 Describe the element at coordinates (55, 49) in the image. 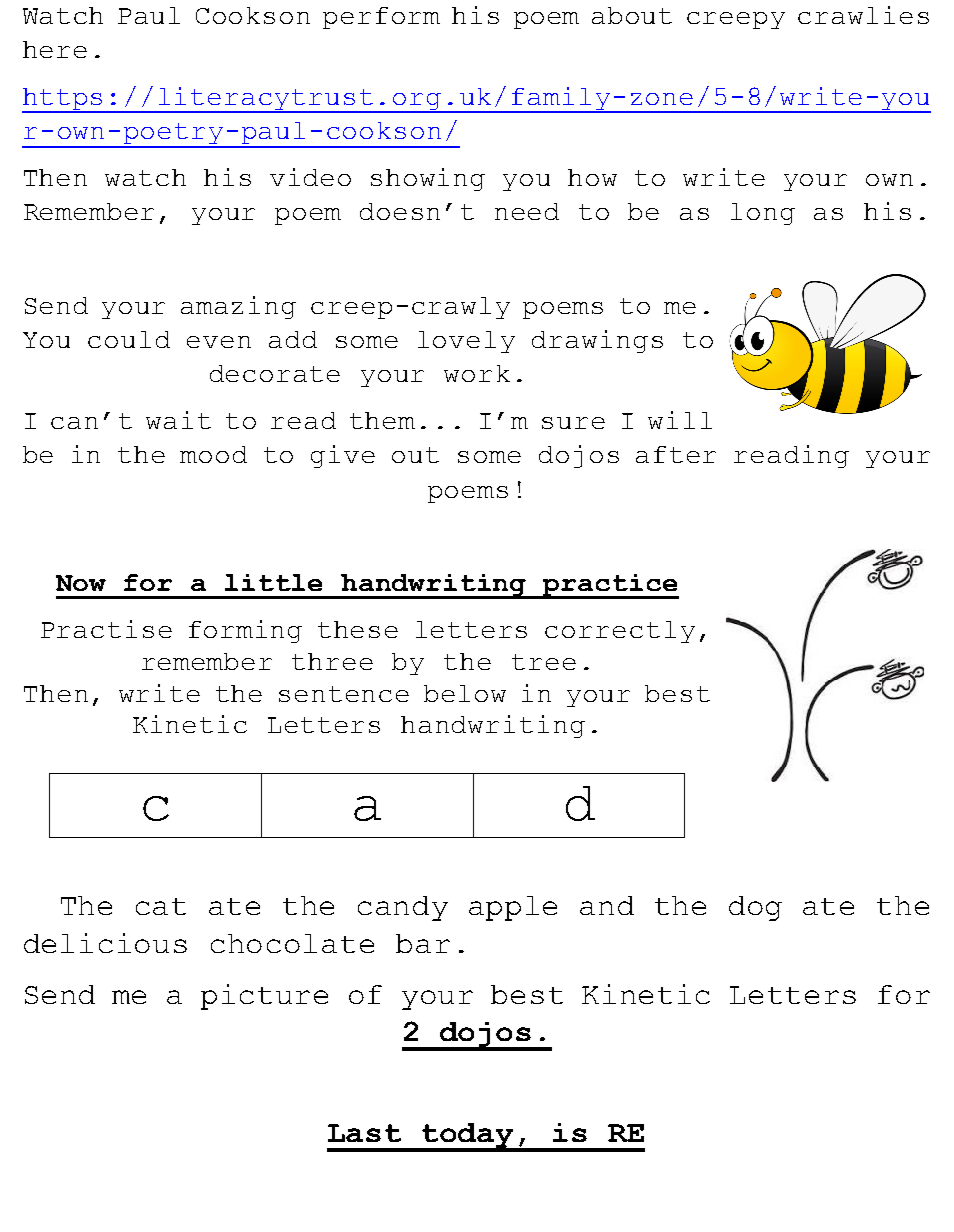

I see `here` at that location.
